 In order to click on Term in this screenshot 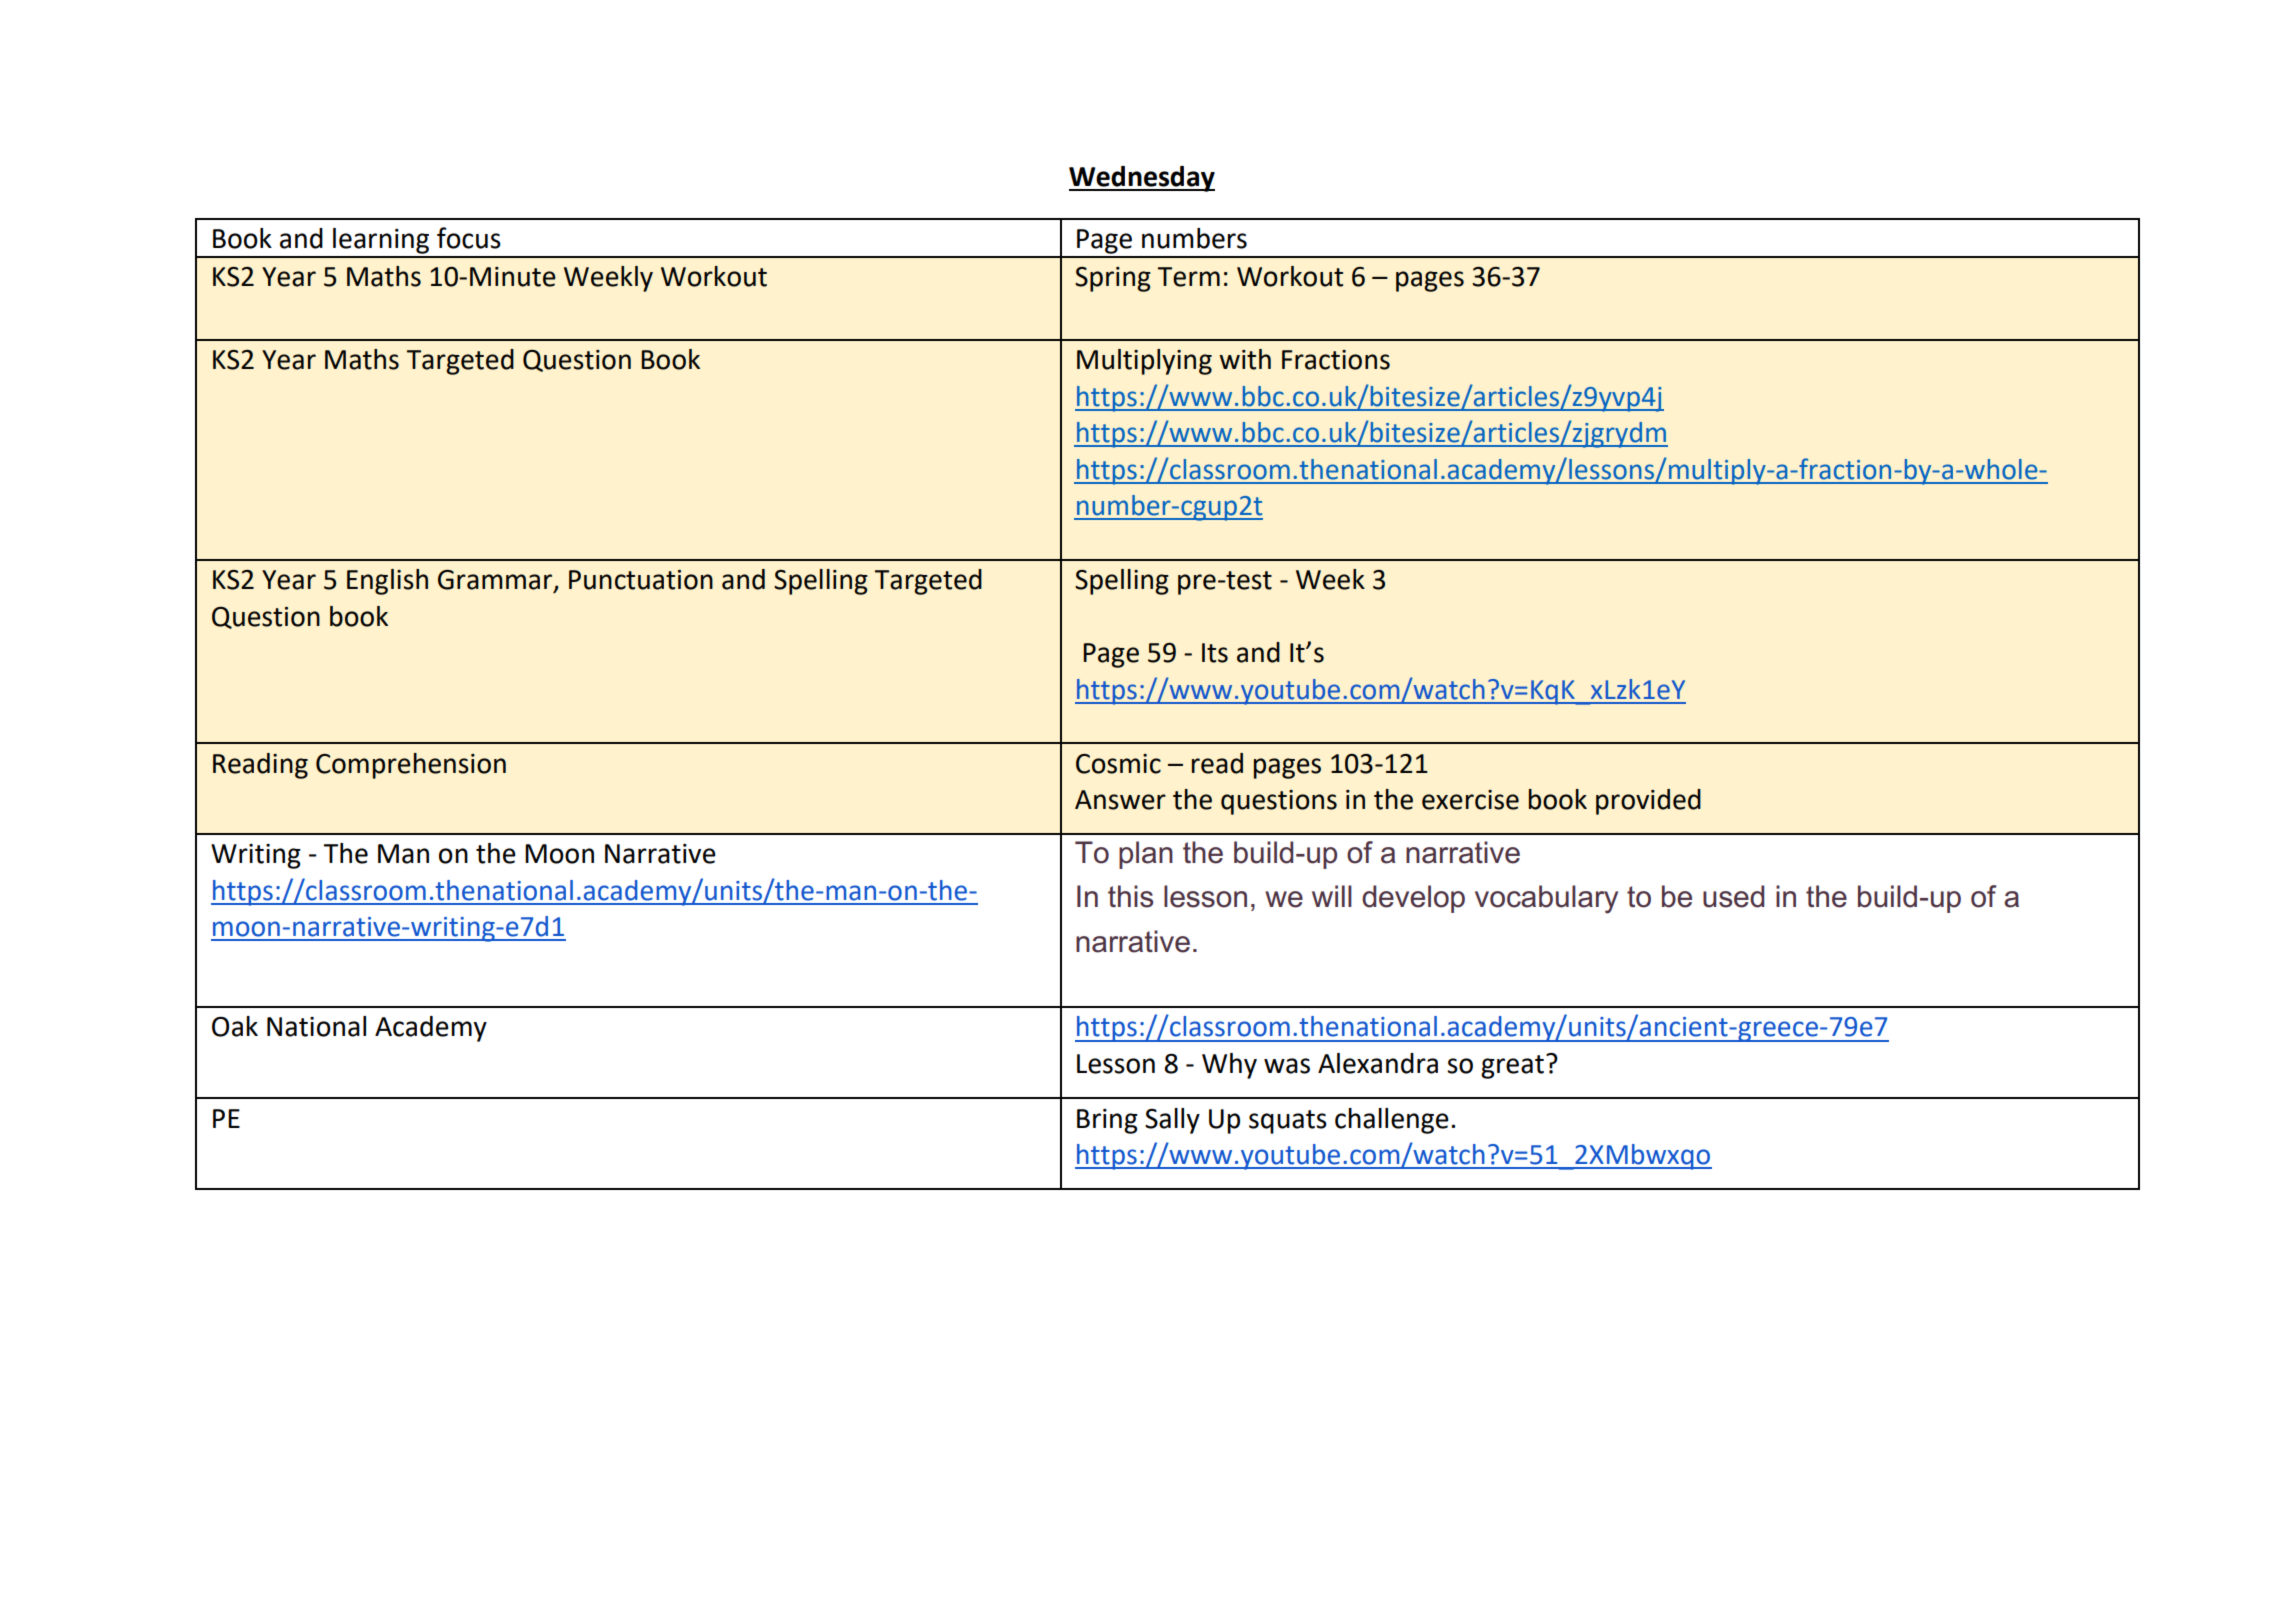, I will do `click(1189, 277)`.
